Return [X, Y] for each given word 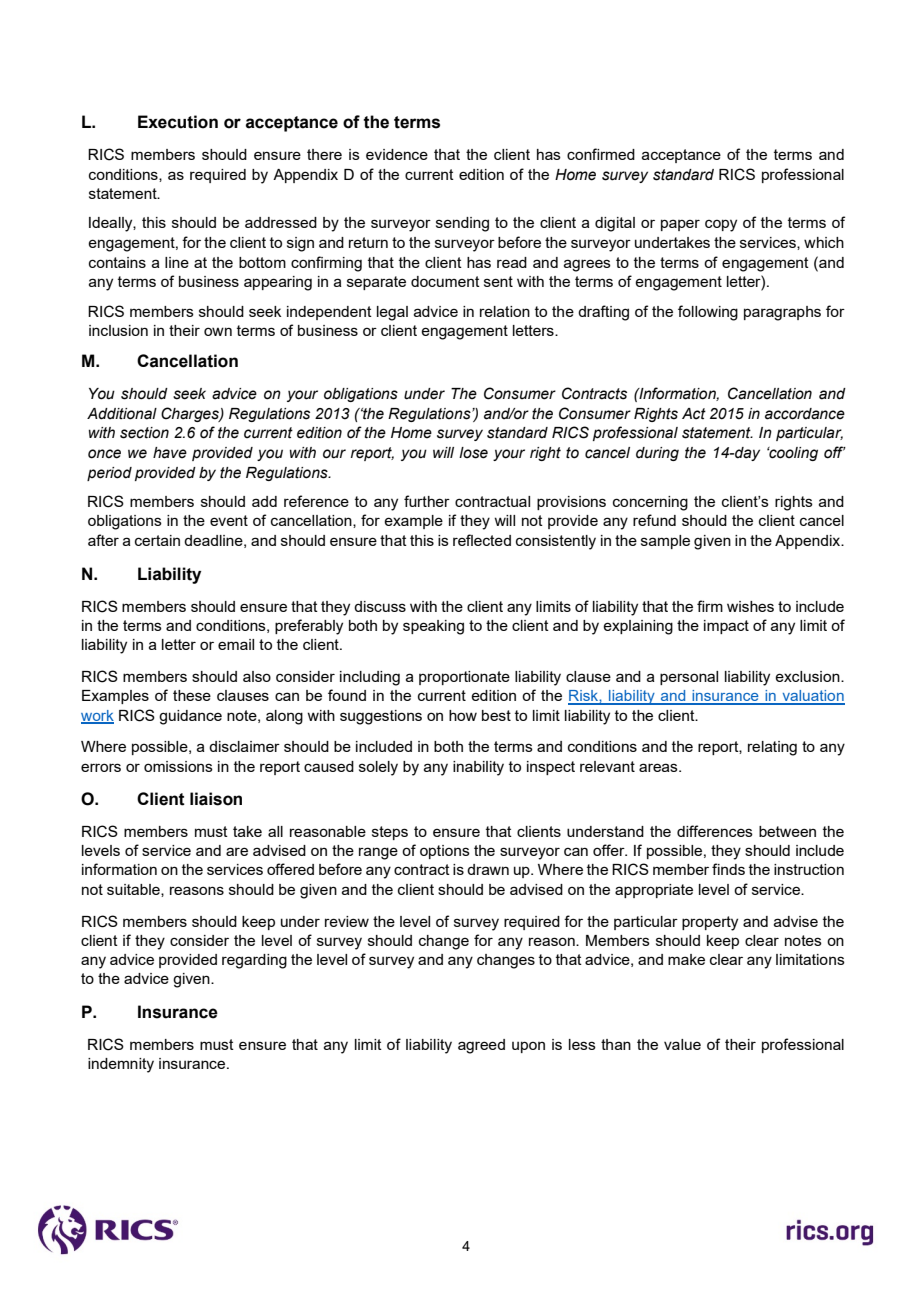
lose [473, 453]
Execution [178, 122]
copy [721, 225]
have [170, 453]
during [657, 454]
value [682, 1044]
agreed [481, 1046]
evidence [397, 154]
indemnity [121, 1065]
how [463, 715]
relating [772, 748]
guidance [190, 717]
